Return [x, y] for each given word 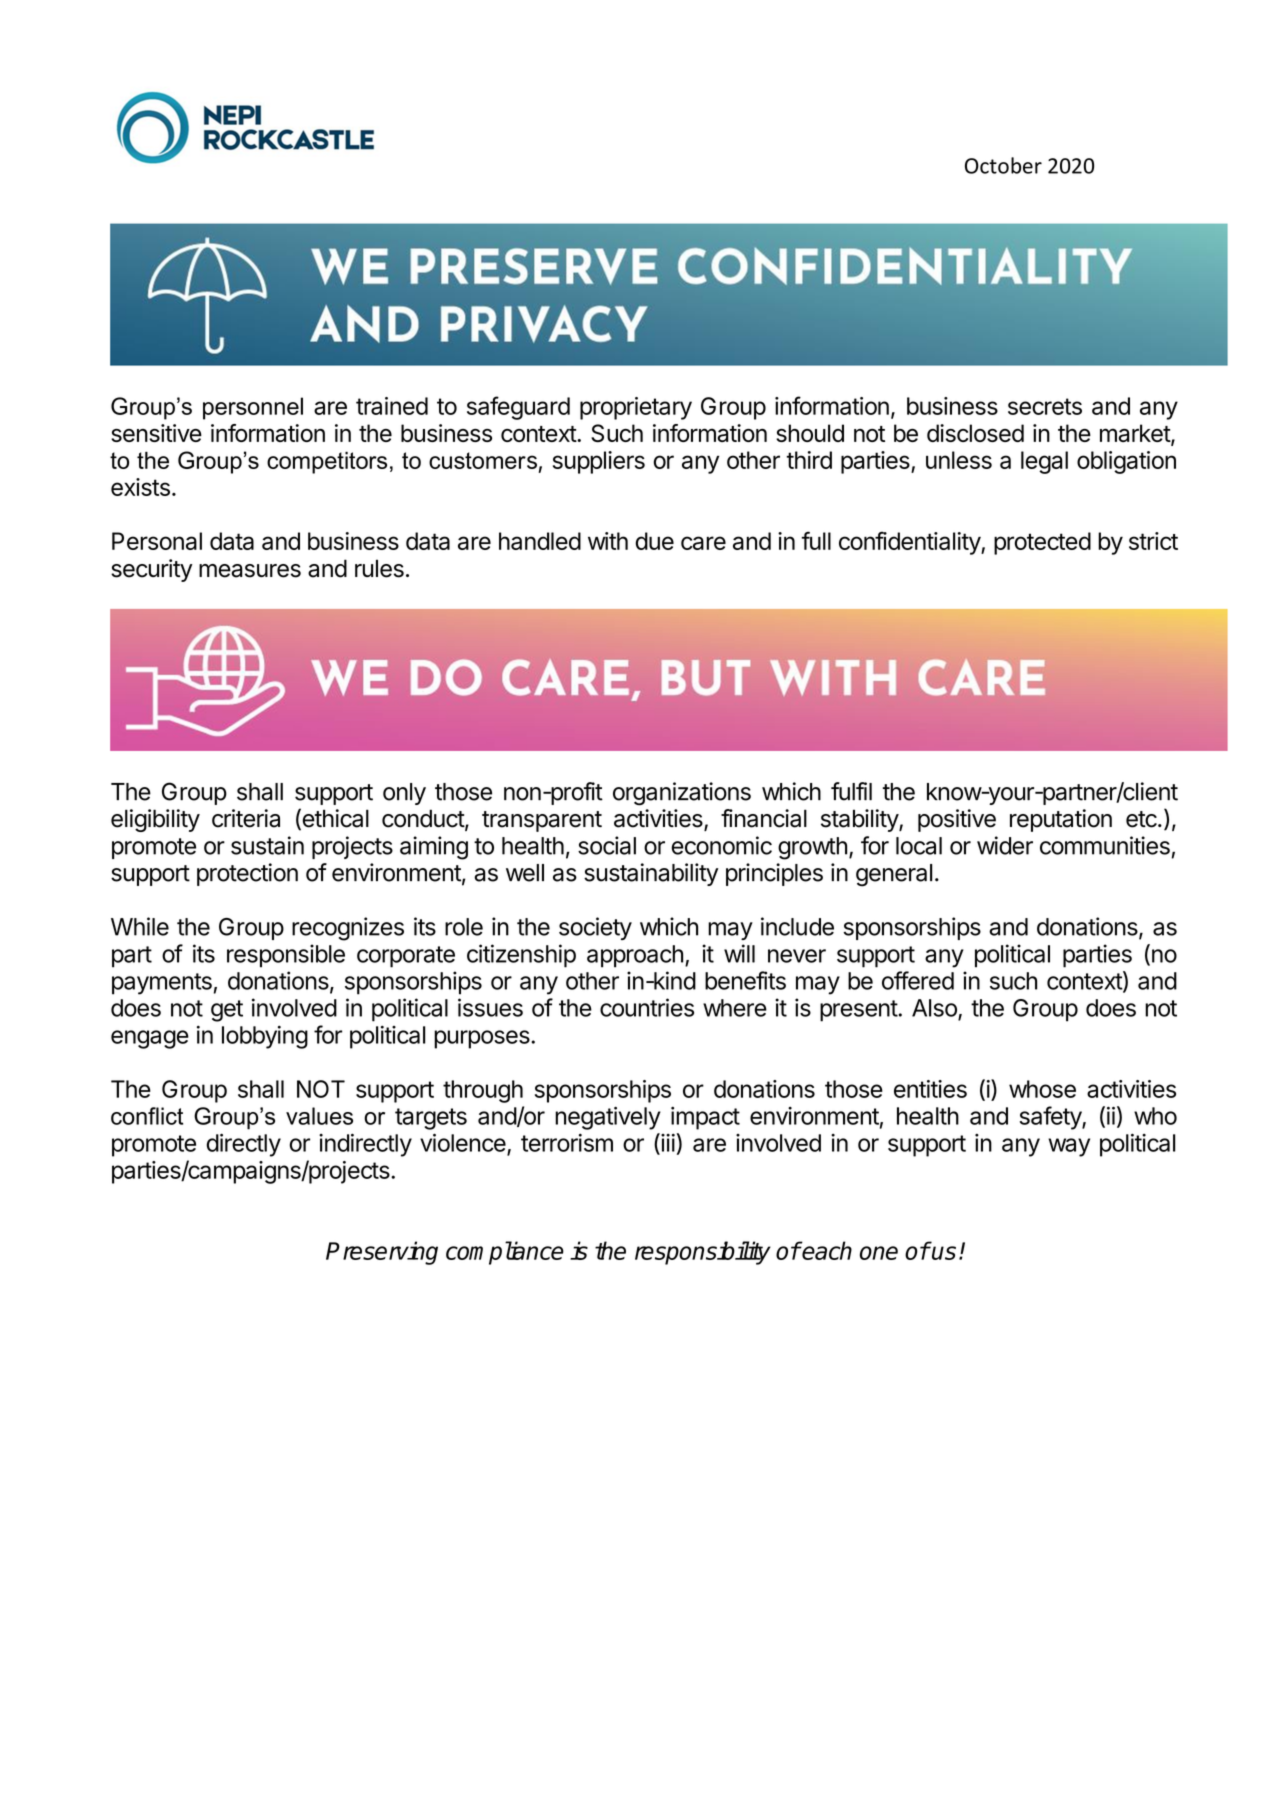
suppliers [599, 462]
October [1003, 165]
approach [635, 956]
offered [918, 980]
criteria [246, 818]
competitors [327, 462]
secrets [1045, 406]
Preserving [382, 1253]
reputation [1061, 820]
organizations [682, 794]
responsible [286, 956]
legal [1044, 462]
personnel [253, 408]
